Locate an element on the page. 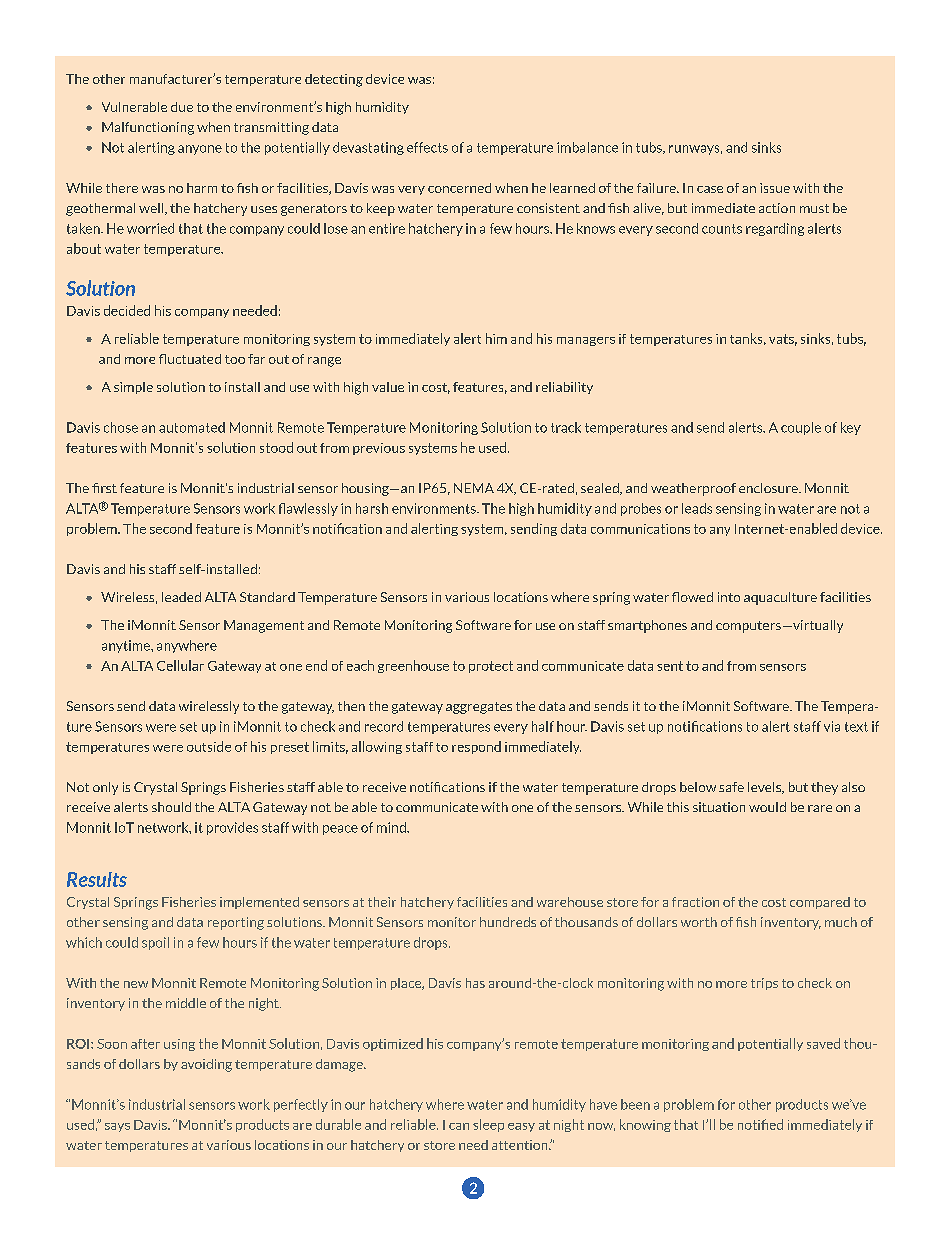 Image resolution: width=952 pixels, height=1233 pixels. issue is located at coordinates (775, 188).
